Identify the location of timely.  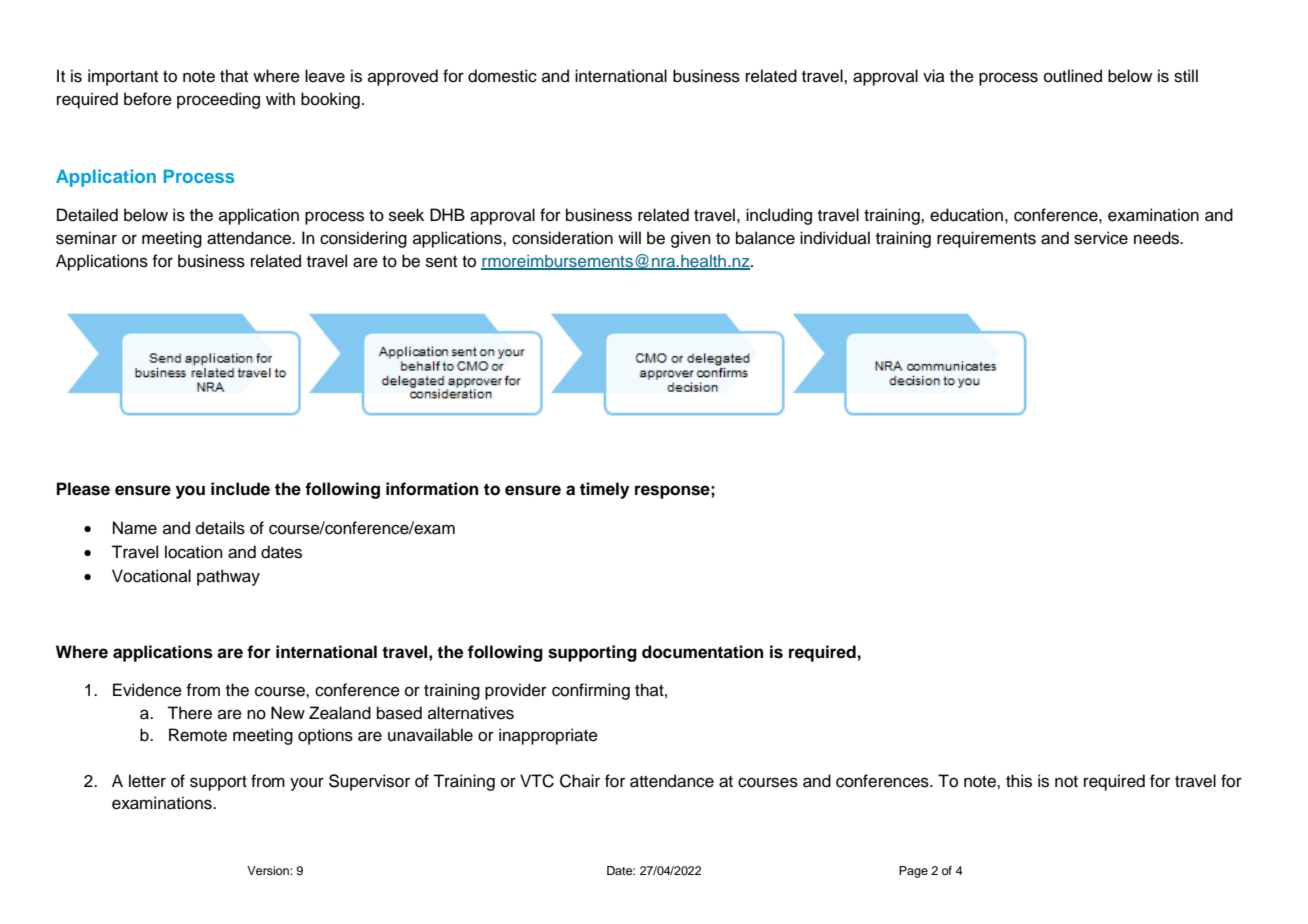
(604, 490).
